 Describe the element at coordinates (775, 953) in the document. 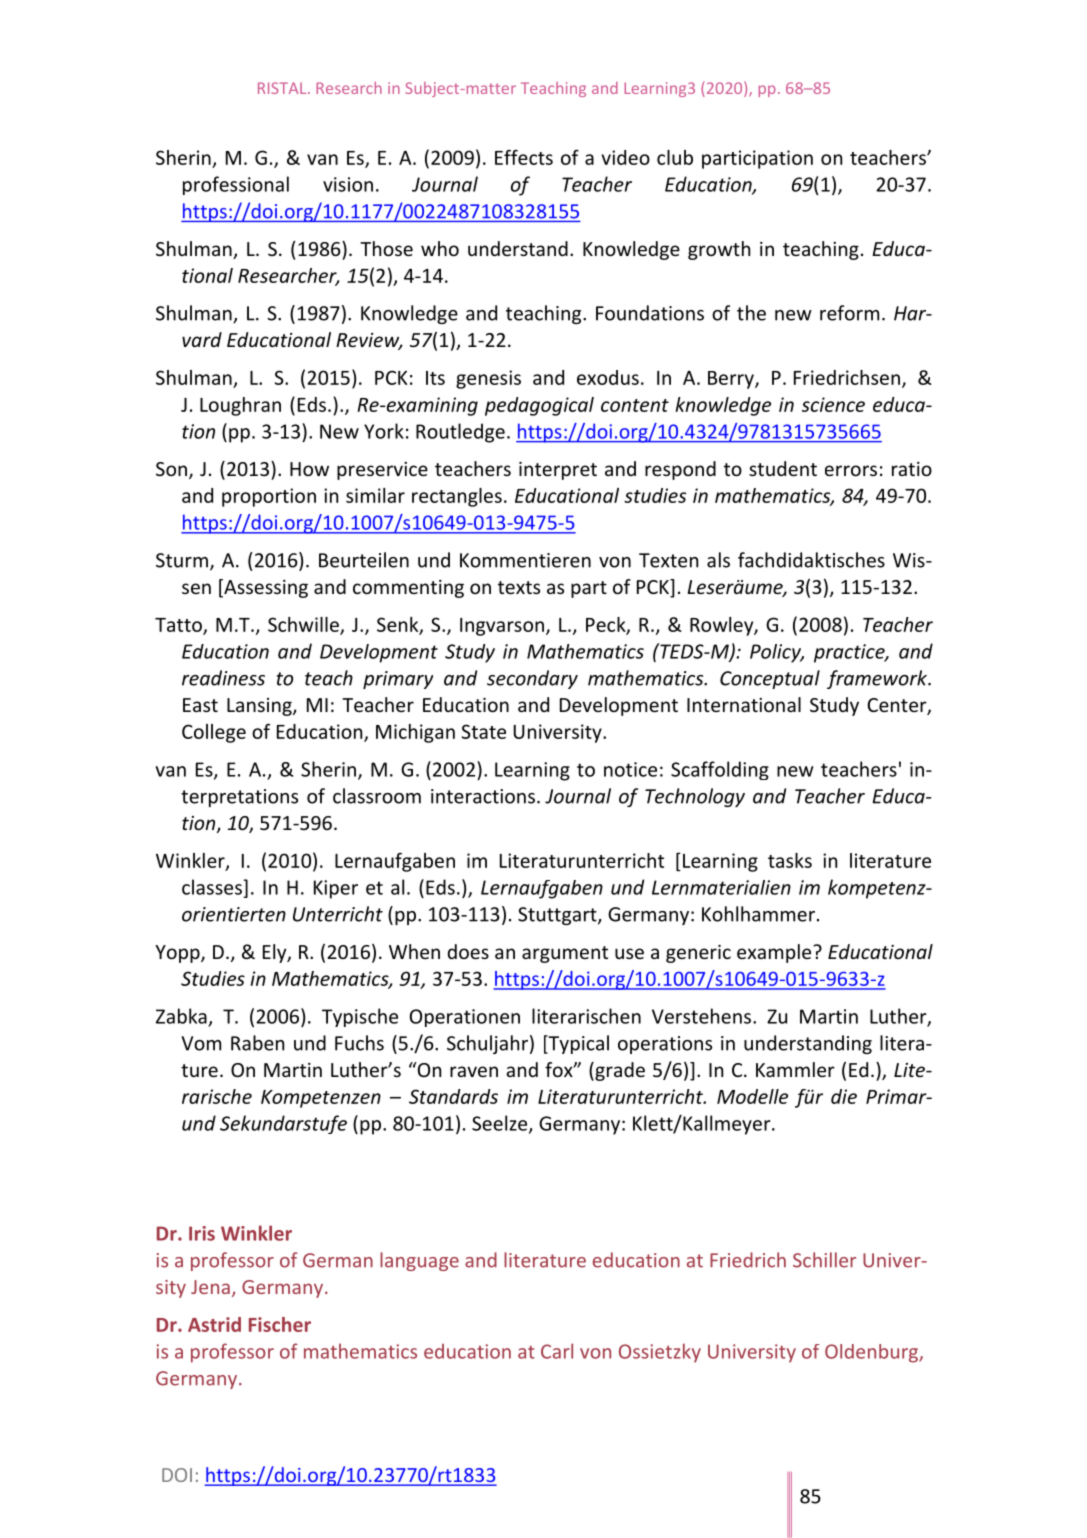

I see `example` at that location.
